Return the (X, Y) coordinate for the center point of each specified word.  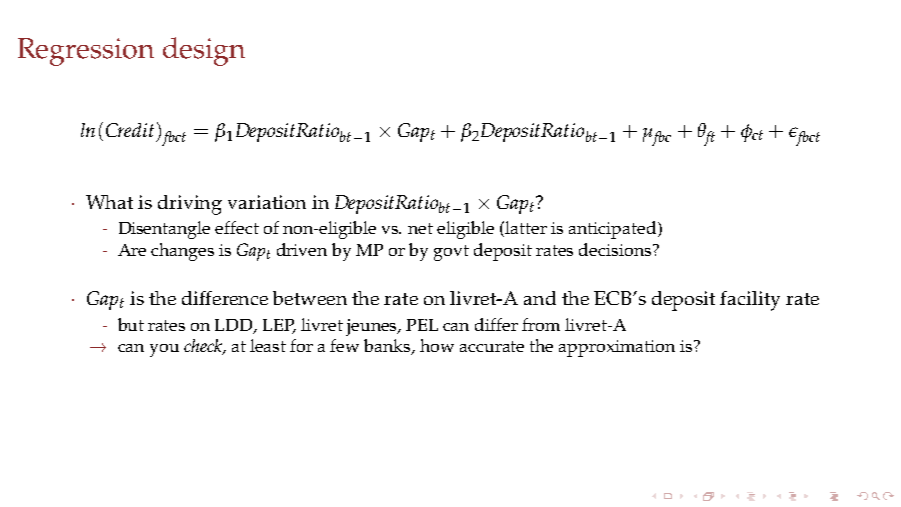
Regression (86, 52)
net (420, 228)
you (164, 350)
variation (267, 202)
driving (190, 205)
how (437, 345)
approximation (617, 348)
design (204, 51)
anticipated (614, 230)
